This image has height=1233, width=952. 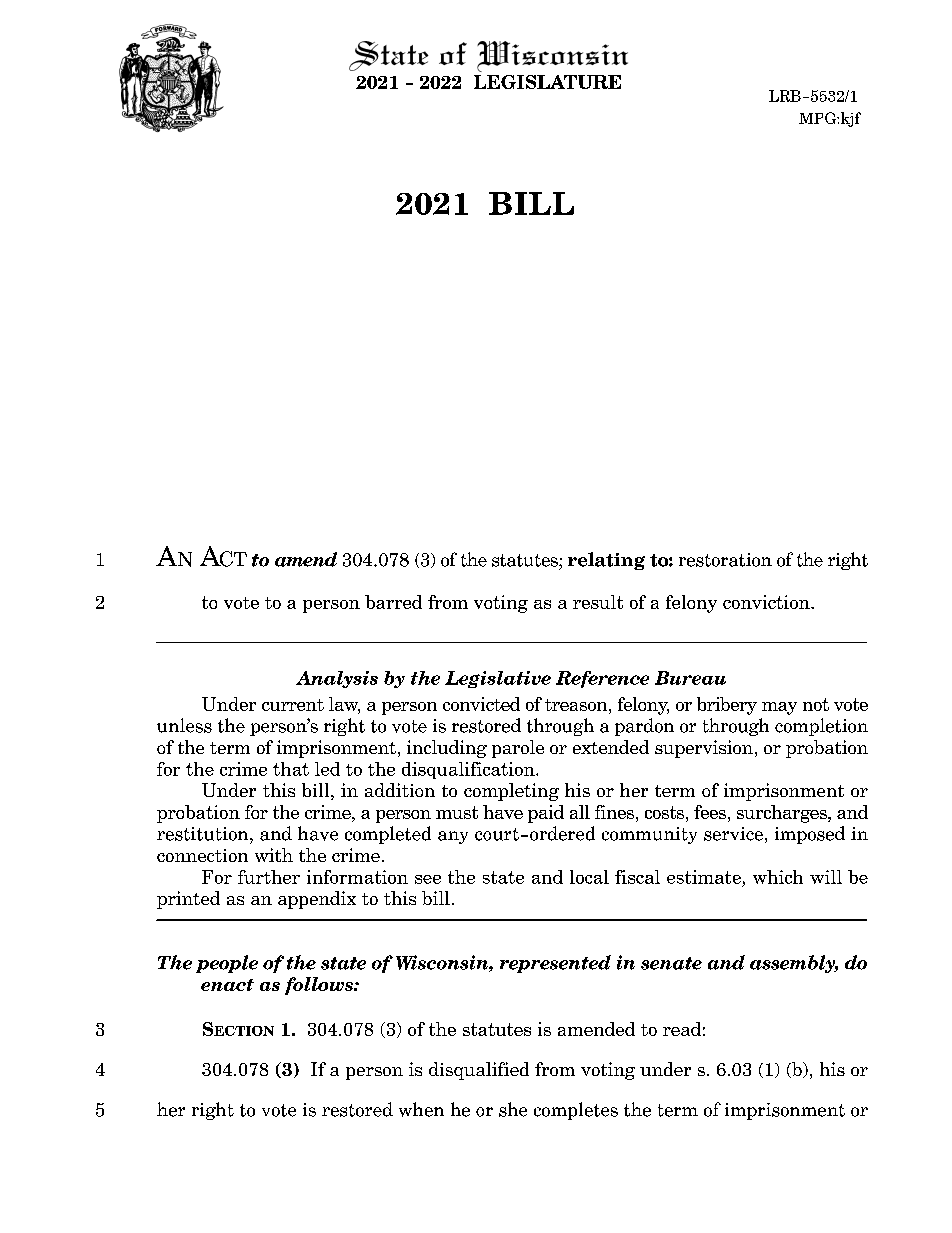 What do you see at coordinates (690, 678) in the image?
I see `Bureau` at bounding box center [690, 678].
